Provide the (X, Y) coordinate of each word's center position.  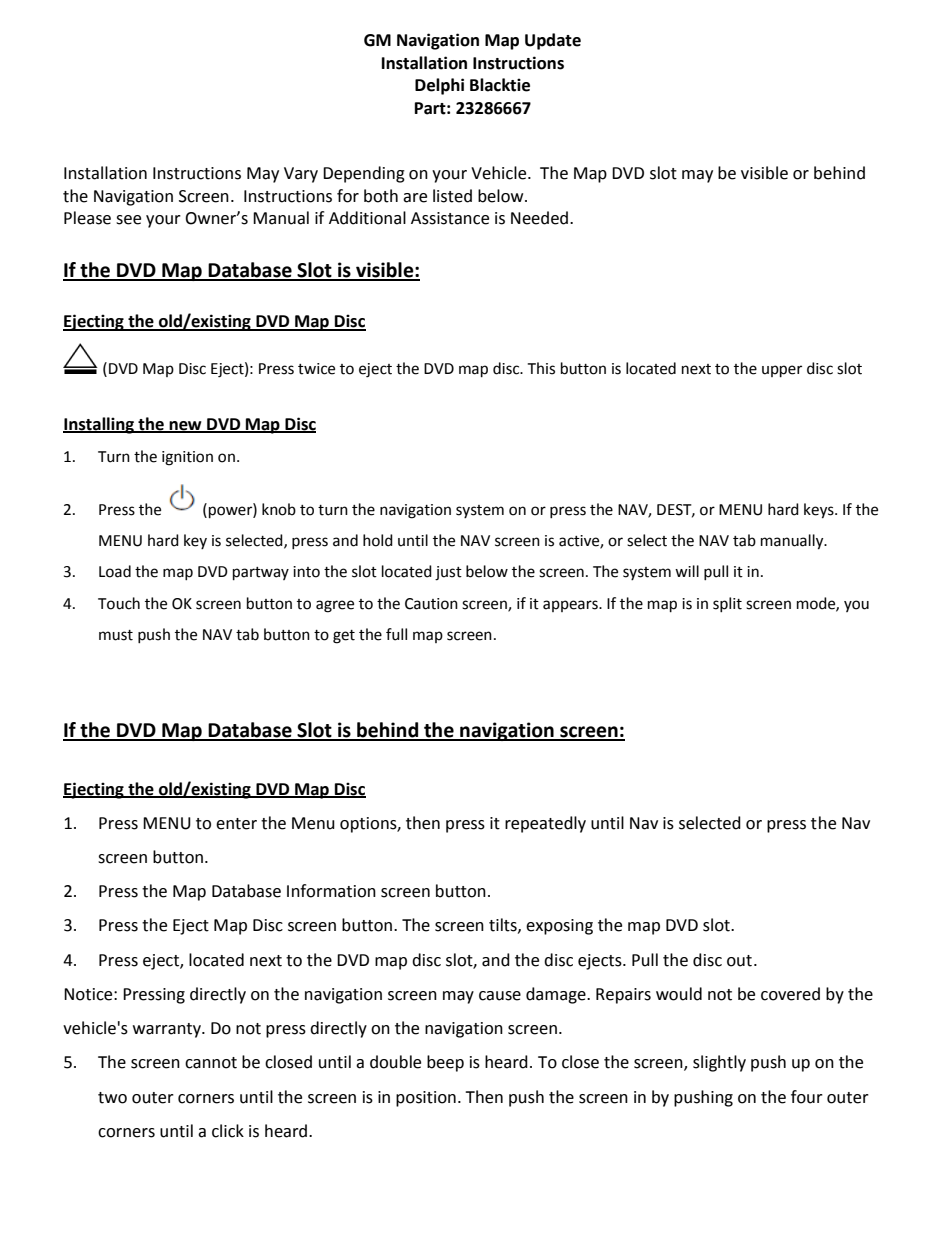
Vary (301, 175)
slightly (719, 1063)
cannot (211, 1063)
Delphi (439, 86)
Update (553, 41)
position (426, 1099)
